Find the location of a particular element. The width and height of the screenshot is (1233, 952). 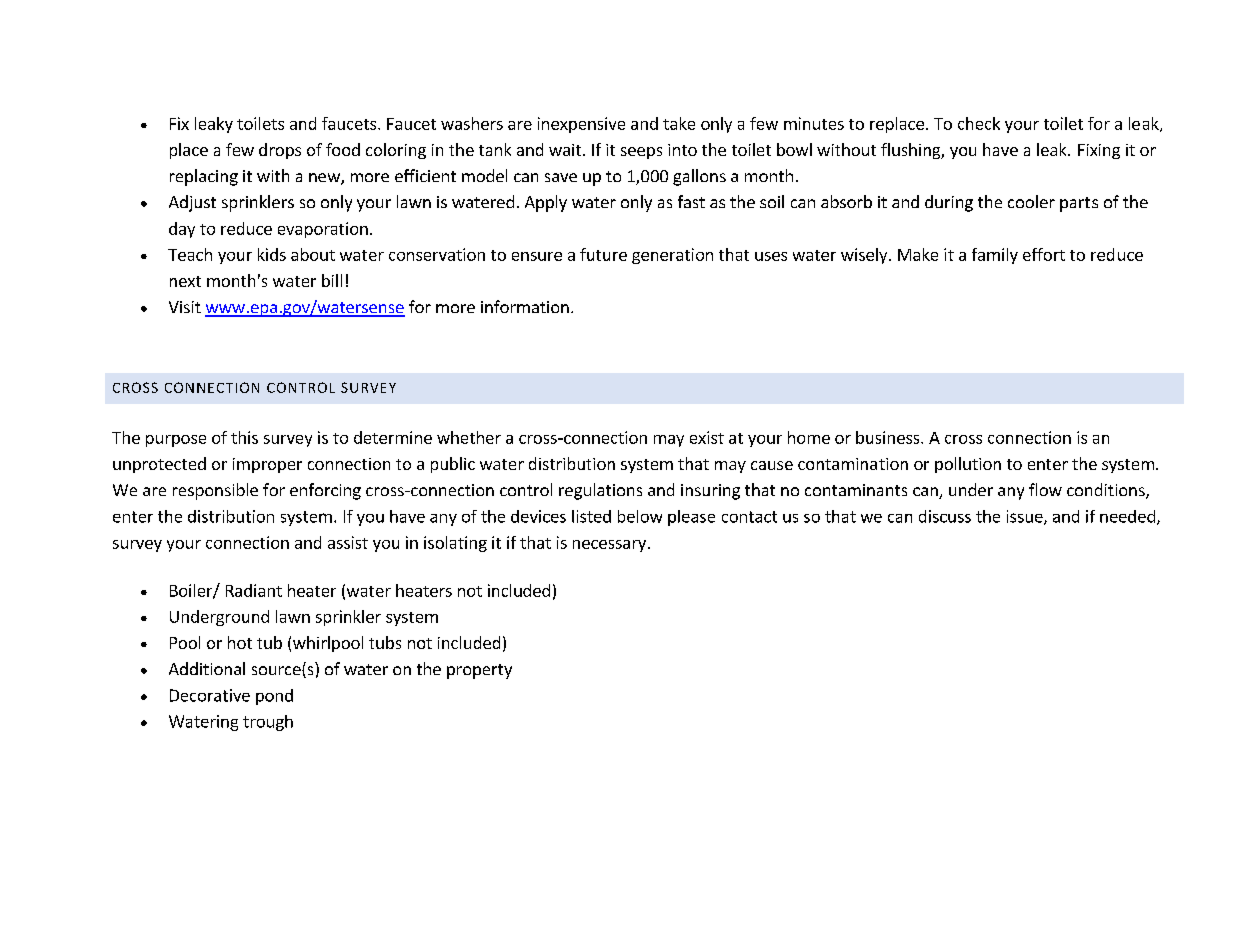

pond is located at coordinates (274, 697).
